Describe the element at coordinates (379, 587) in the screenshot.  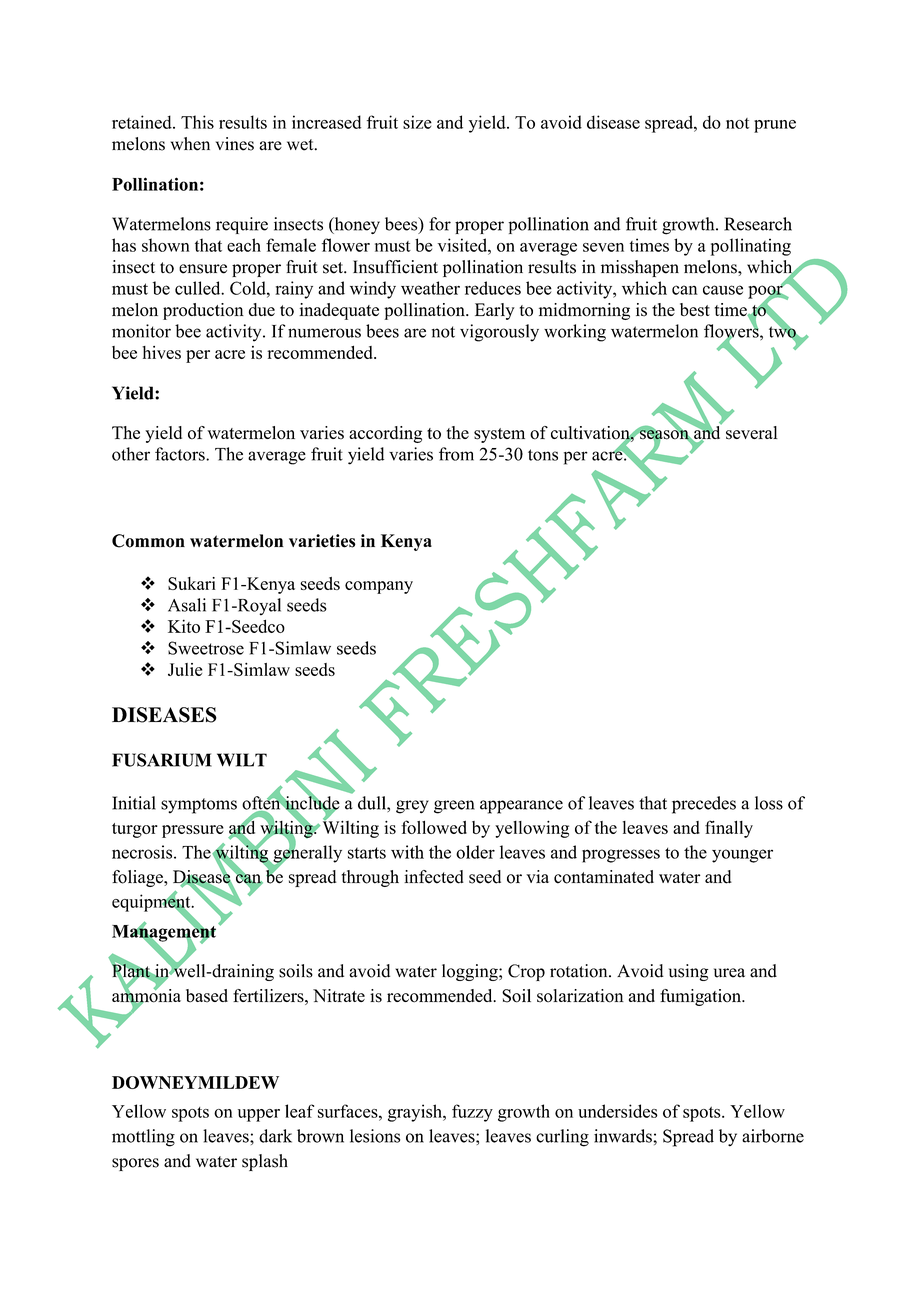
I see `company` at that location.
